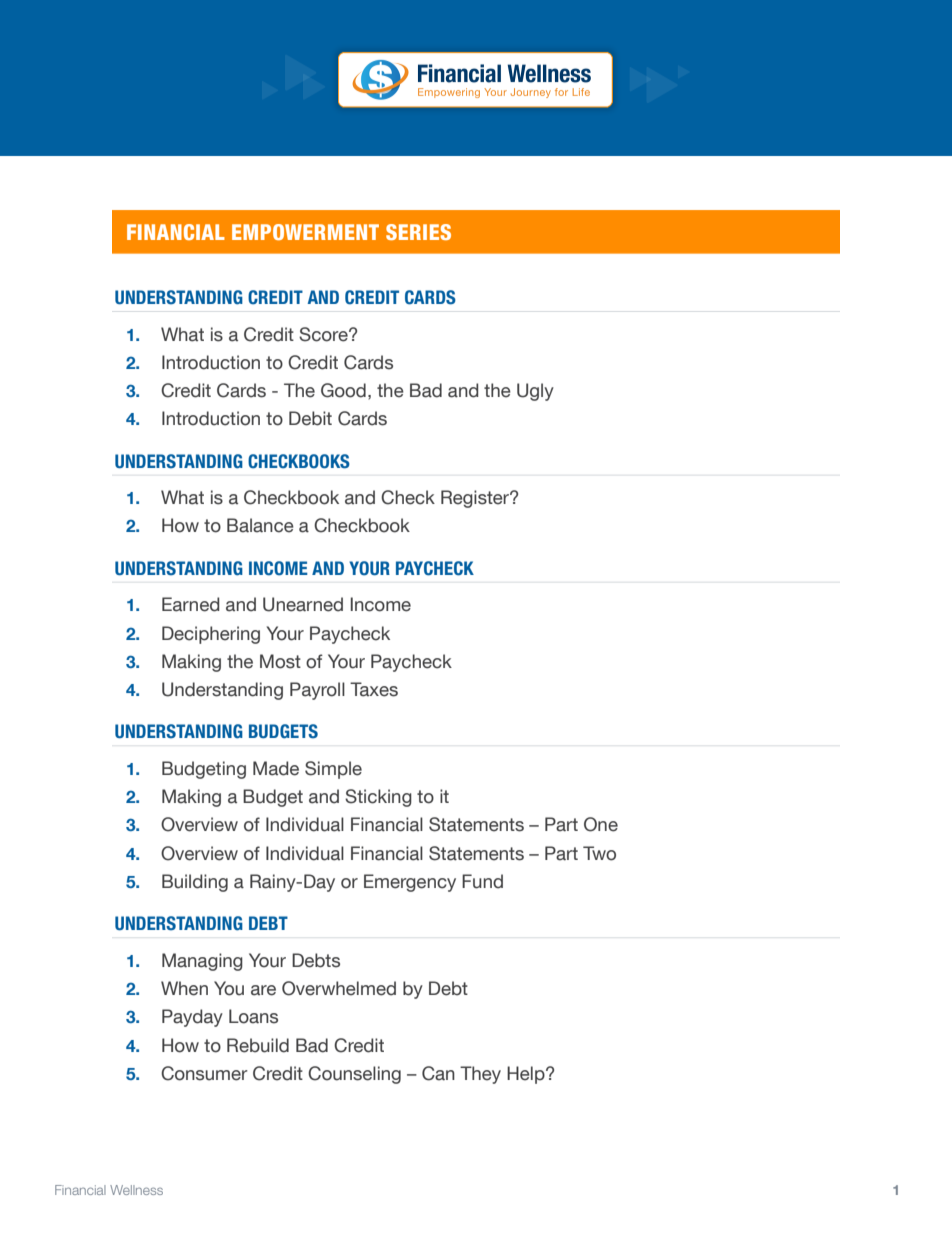 The height and width of the screenshot is (1233, 952). What do you see at coordinates (535, 392) in the screenshot?
I see `Ugly` at bounding box center [535, 392].
